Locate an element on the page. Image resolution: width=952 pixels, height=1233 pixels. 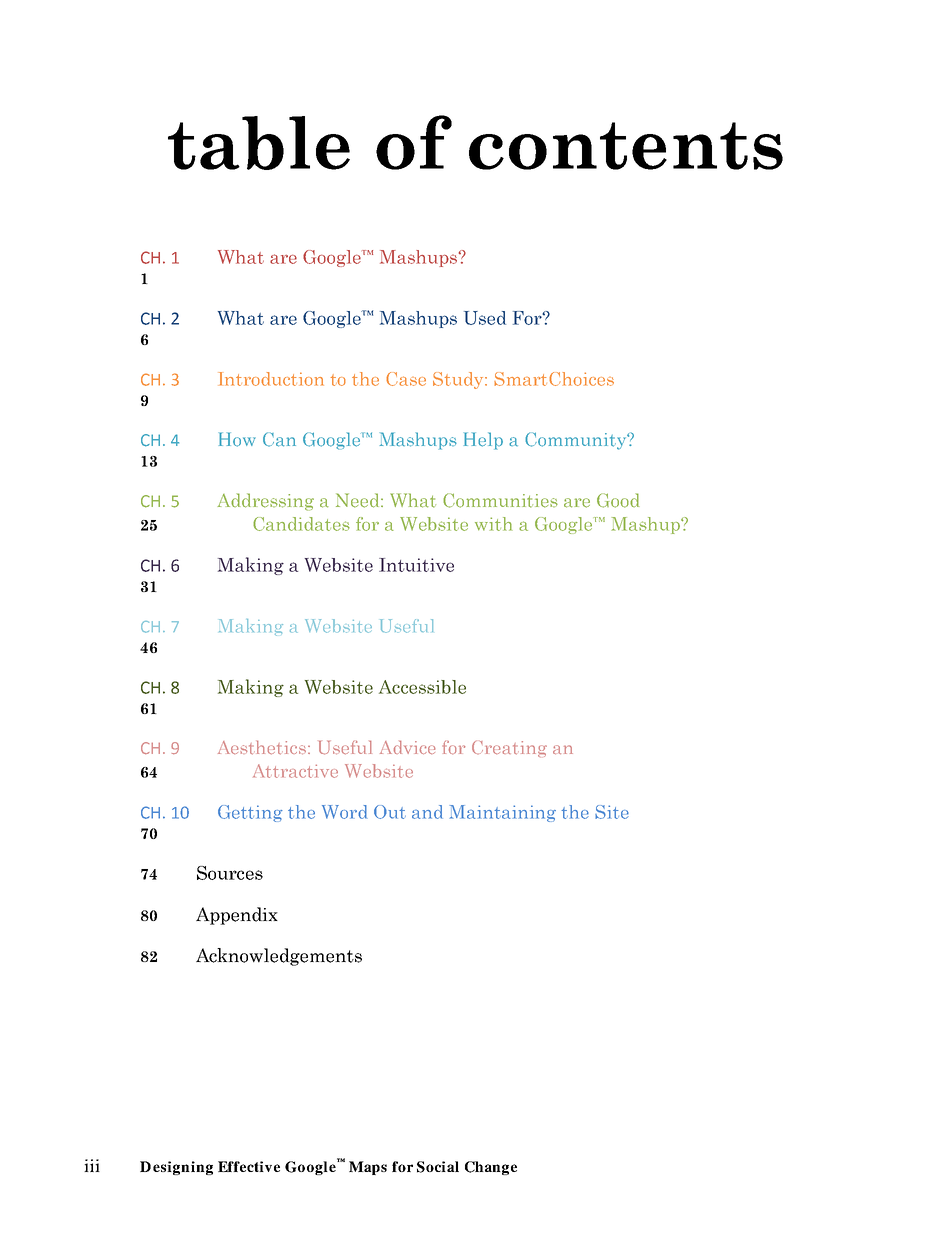
Accessible is located at coordinates (422, 687).
